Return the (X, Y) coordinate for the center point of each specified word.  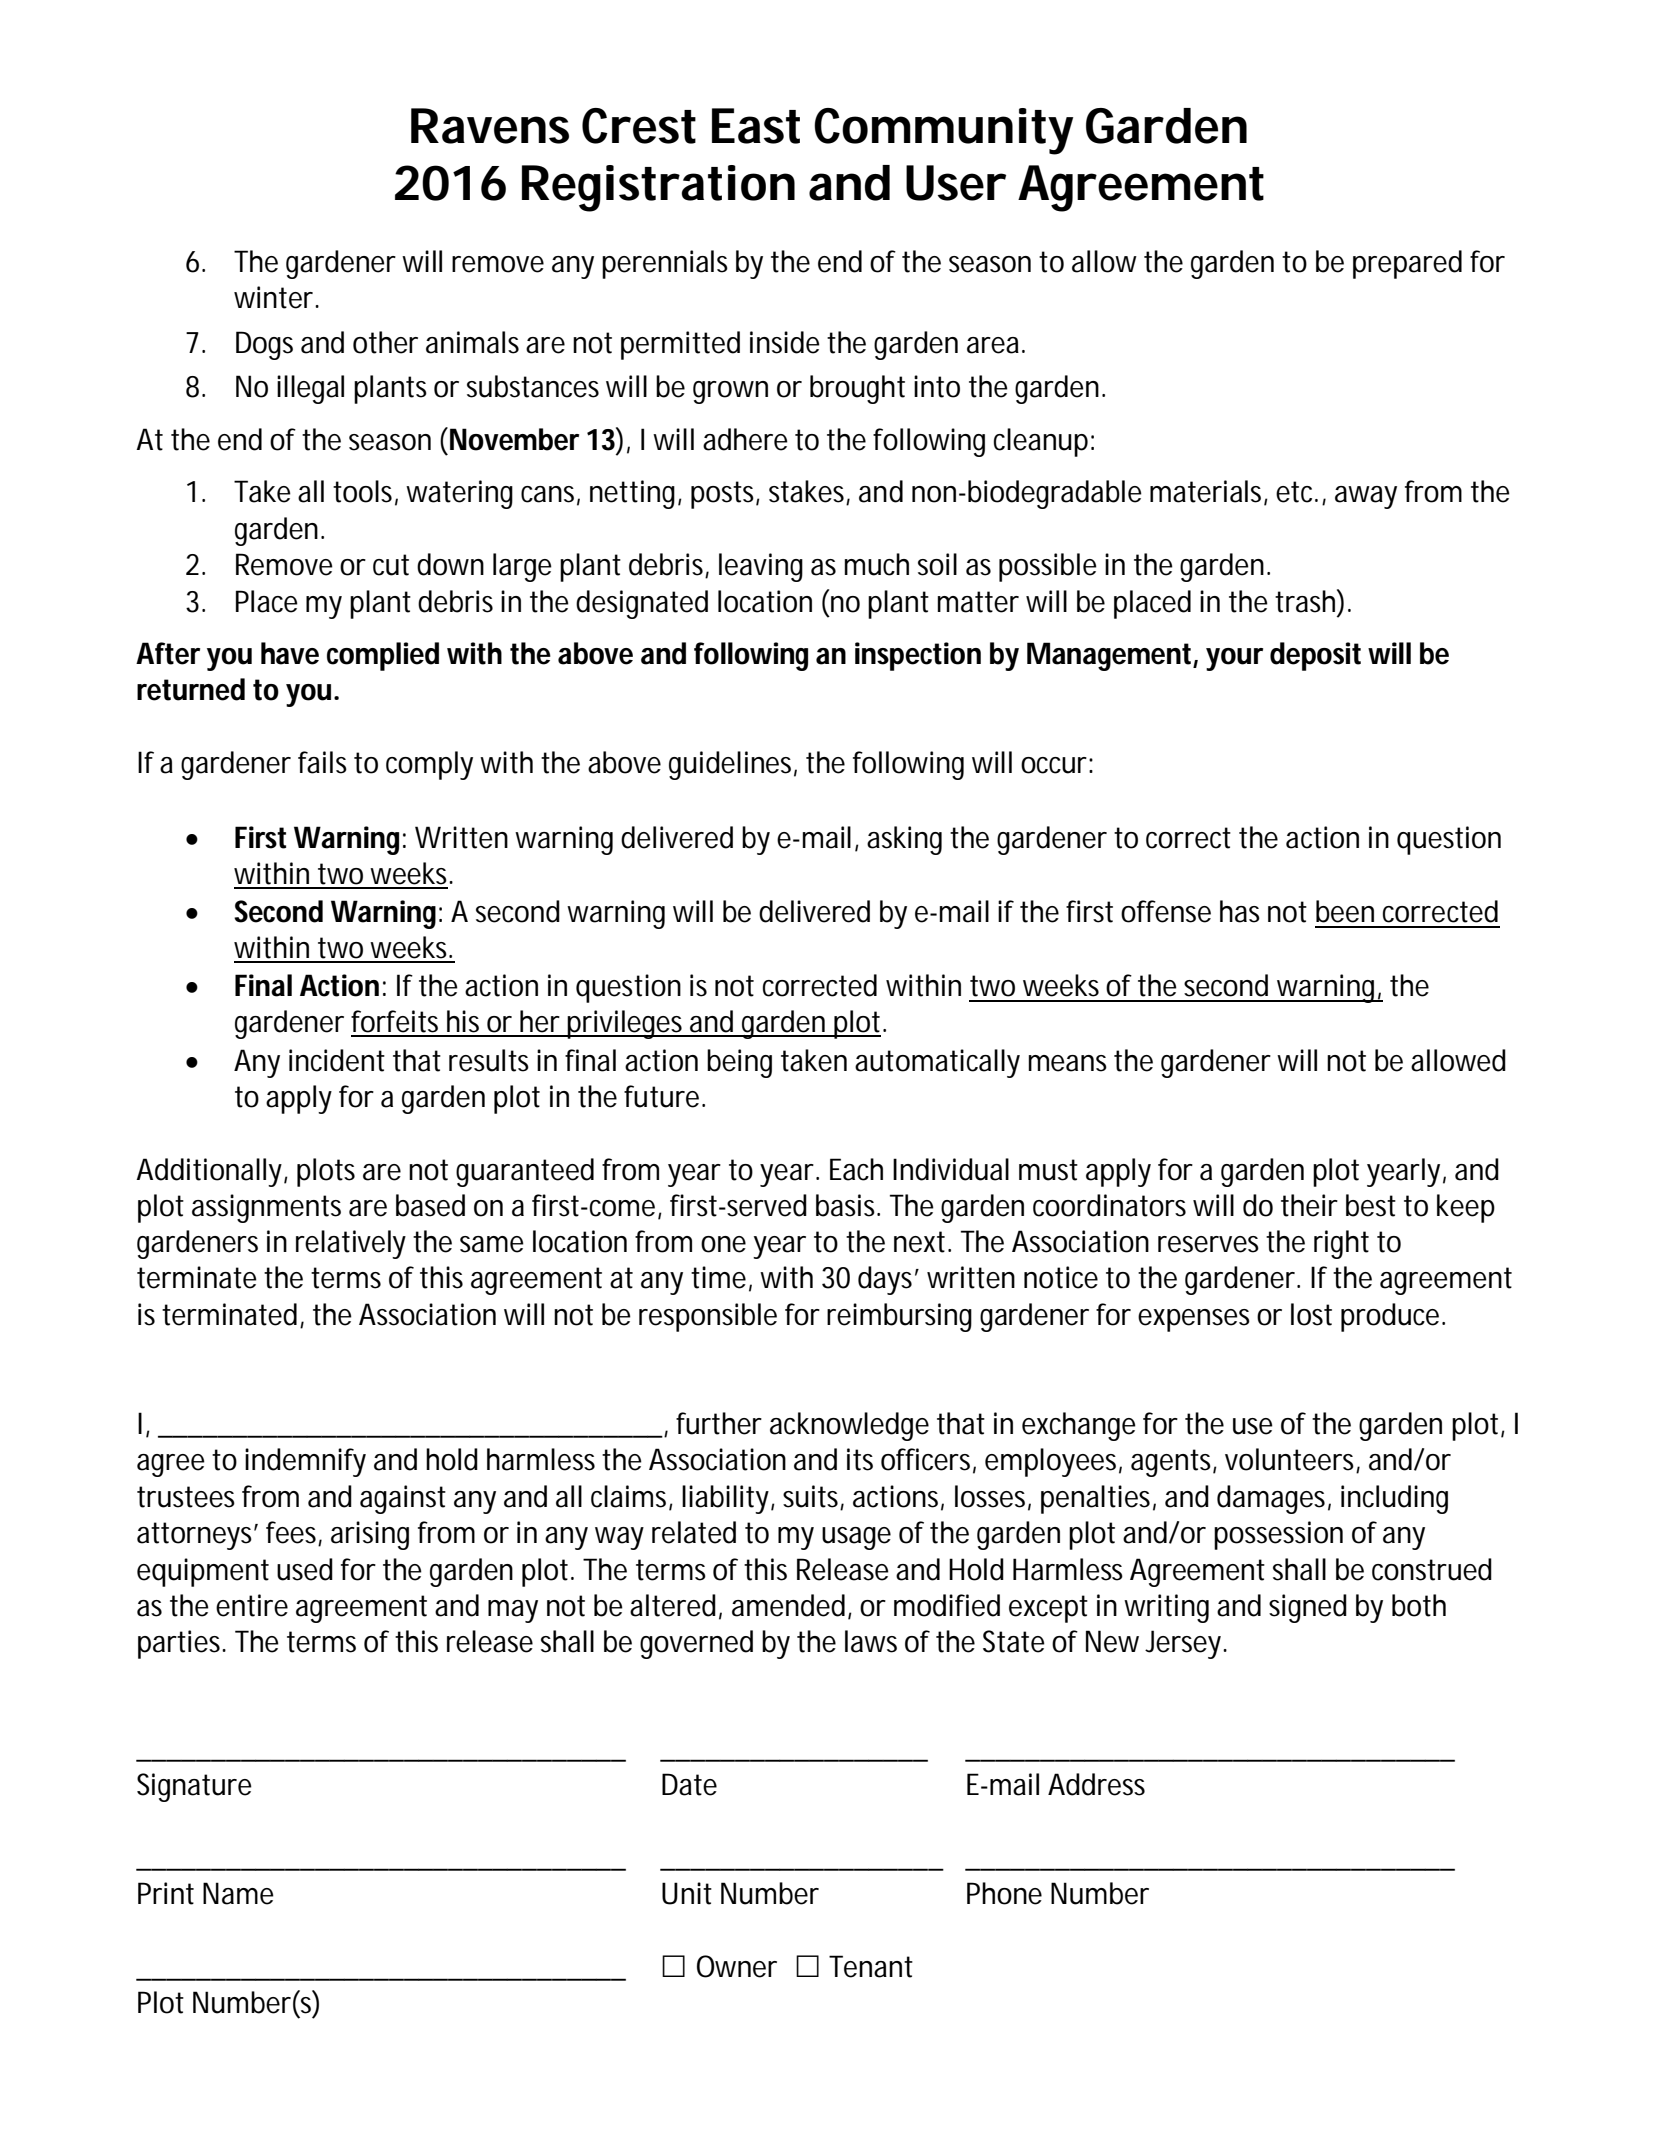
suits (810, 1496)
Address (1096, 1784)
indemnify (305, 1462)
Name (238, 1893)
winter (273, 297)
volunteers (1291, 1460)
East (756, 126)
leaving (761, 567)
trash (1305, 601)
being (739, 1063)
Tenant (871, 1966)
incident (337, 1060)
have (290, 653)
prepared (1407, 264)
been (1345, 911)
